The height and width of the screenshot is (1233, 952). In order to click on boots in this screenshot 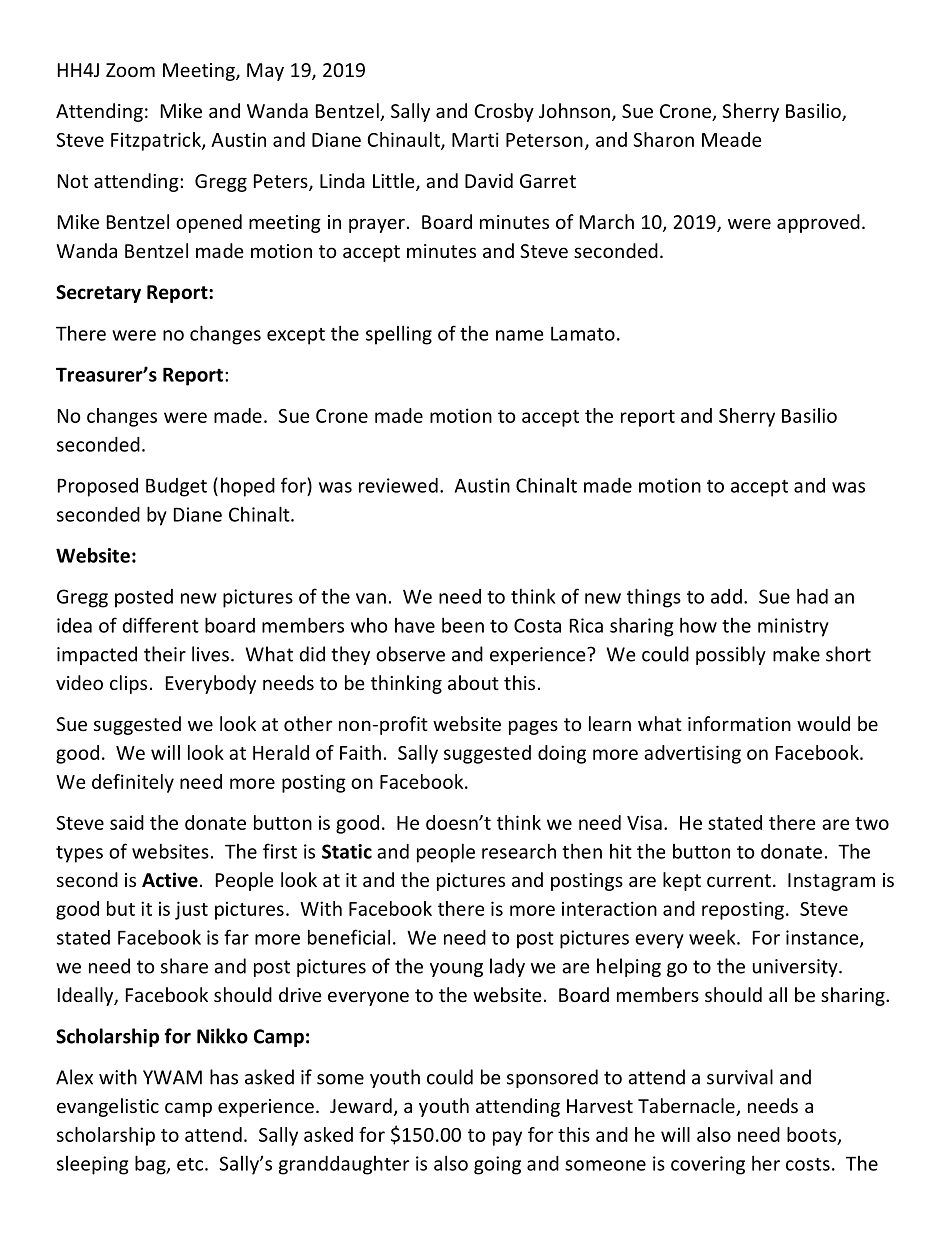, I will do `click(811, 1134)`.
